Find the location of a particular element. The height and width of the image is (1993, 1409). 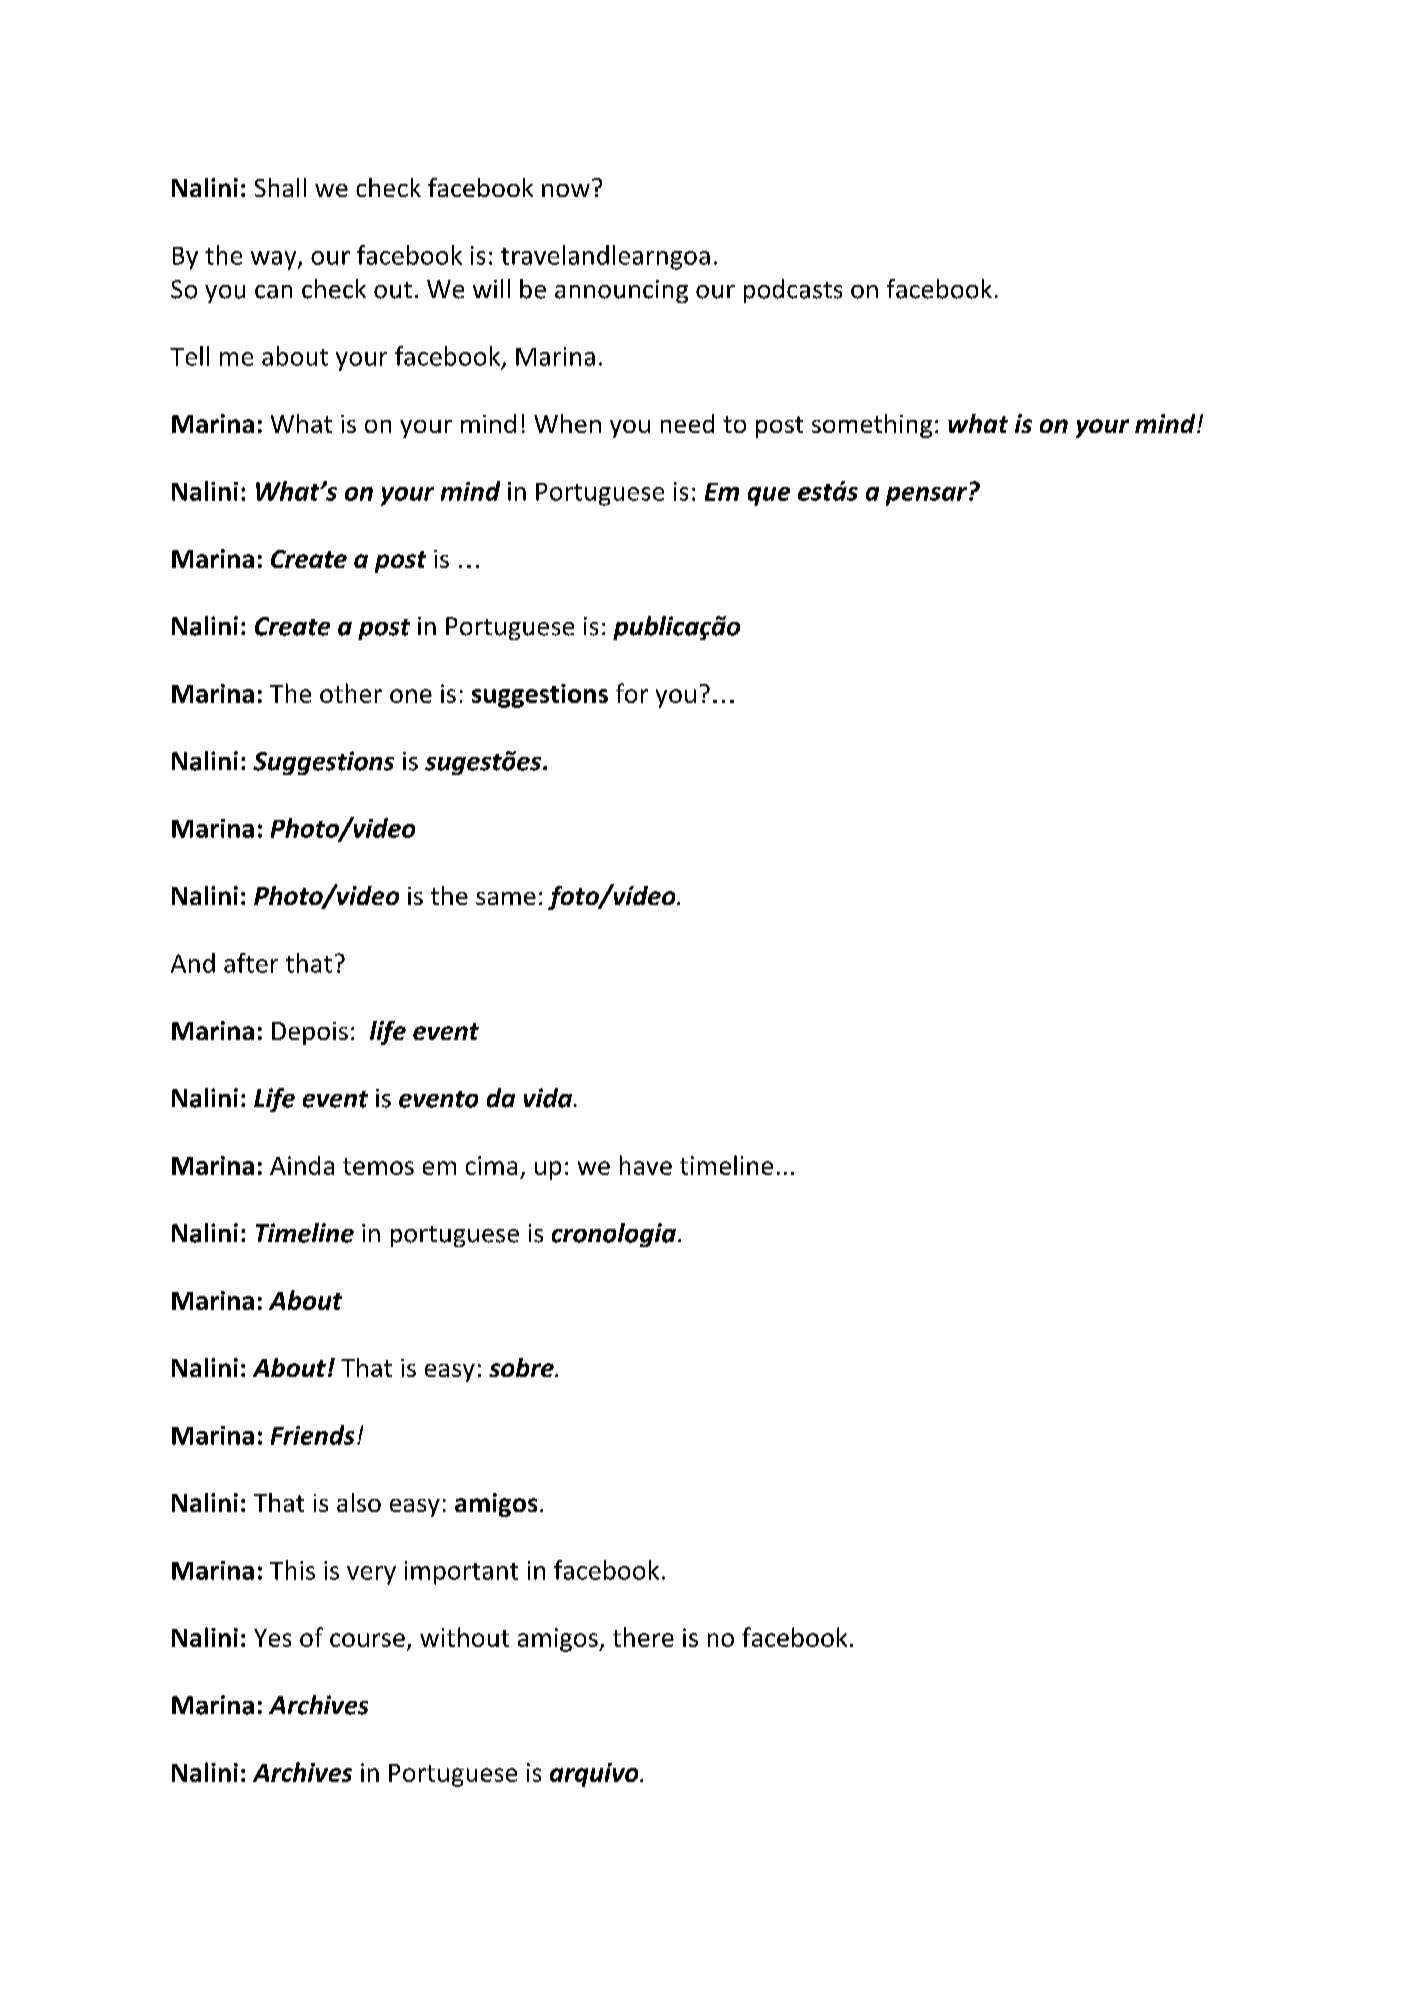

podcasts is located at coordinates (793, 291).
